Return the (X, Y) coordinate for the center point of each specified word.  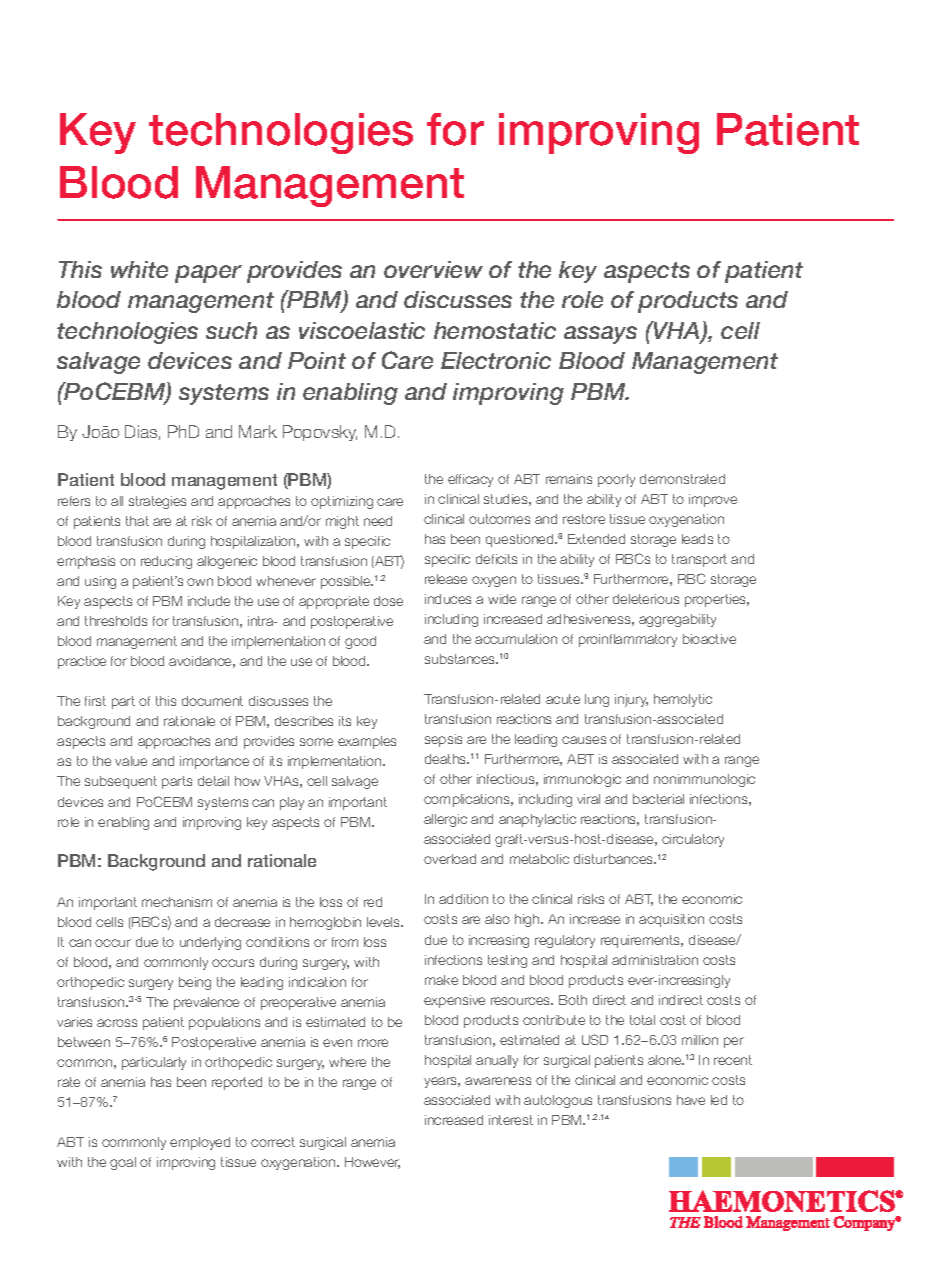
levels (385, 922)
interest (511, 1120)
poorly (616, 480)
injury (631, 700)
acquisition (671, 920)
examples (367, 742)
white (139, 269)
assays (600, 335)
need (378, 521)
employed (200, 1143)
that (137, 521)
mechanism (177, 902)
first (95, 701)
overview (433, 269)
